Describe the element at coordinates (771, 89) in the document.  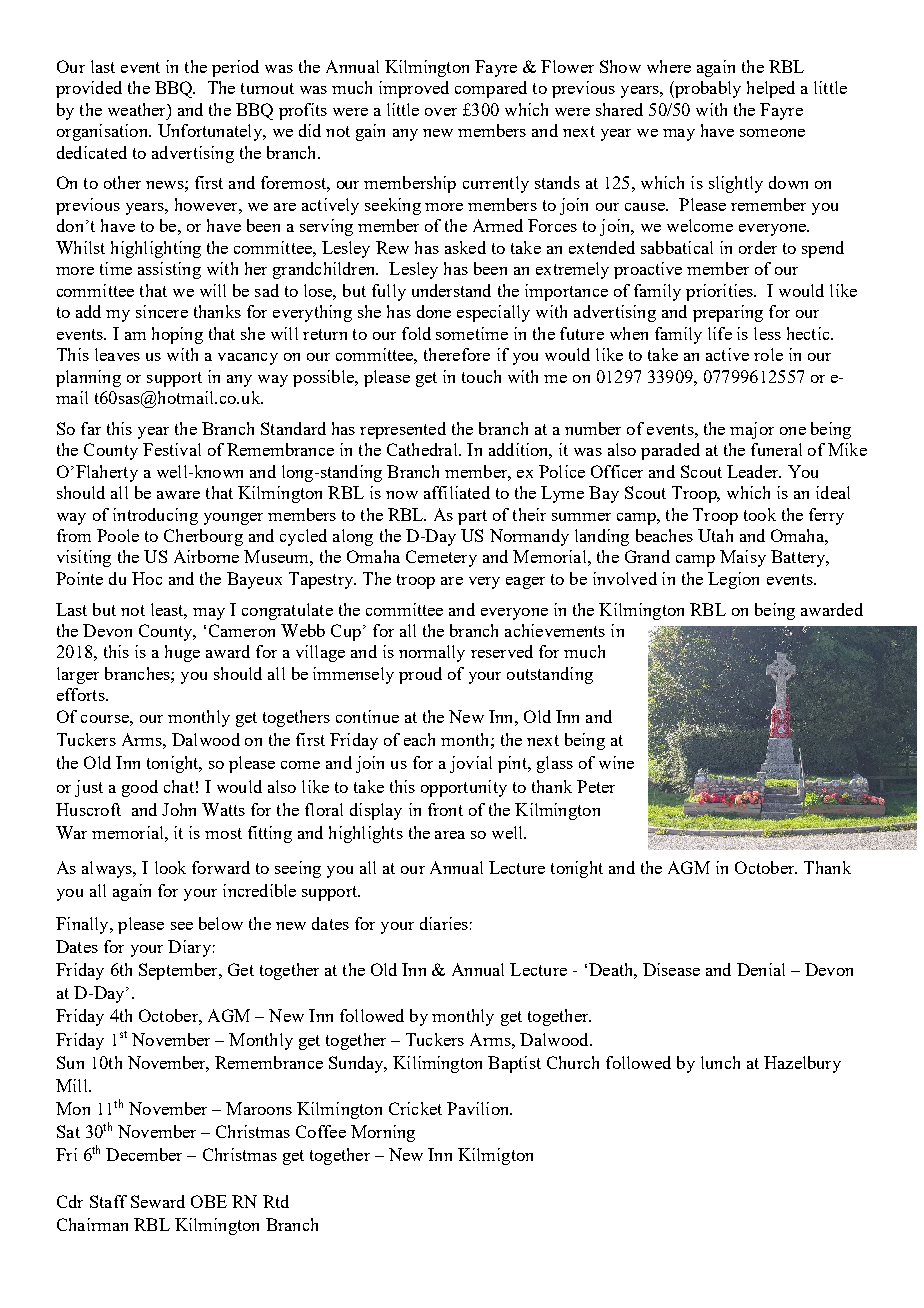
I see `helped` at that location.
